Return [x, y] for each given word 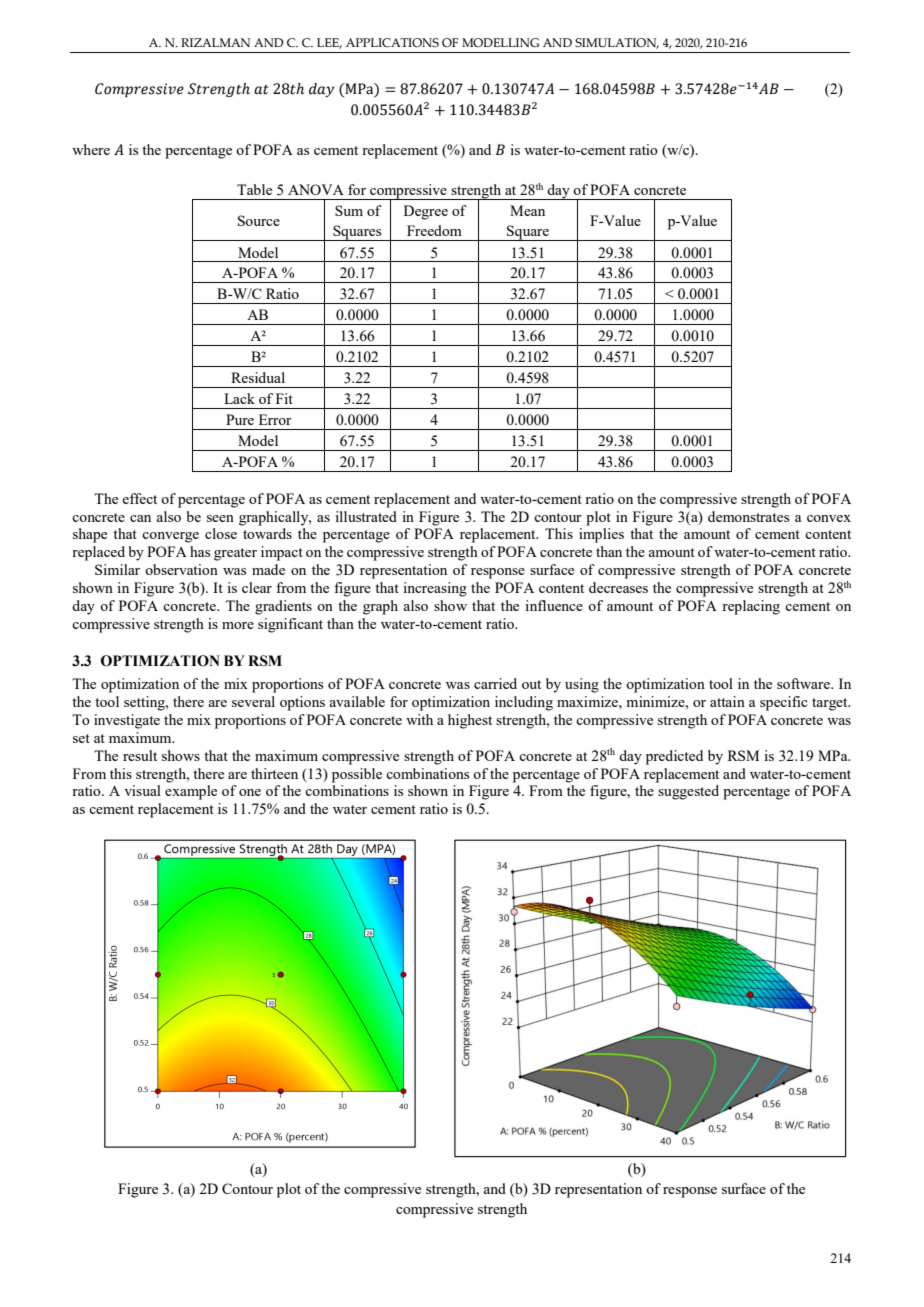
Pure [240, 419]
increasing [435, 589]
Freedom [434, 230]
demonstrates [748, 516]
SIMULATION [617, 43]
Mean [527, 210]
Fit [284, 398]
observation [181, 569]
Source [259, 220]
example [191, 792]
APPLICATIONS [392, 42]
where [91, 149]
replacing [751, 607]
